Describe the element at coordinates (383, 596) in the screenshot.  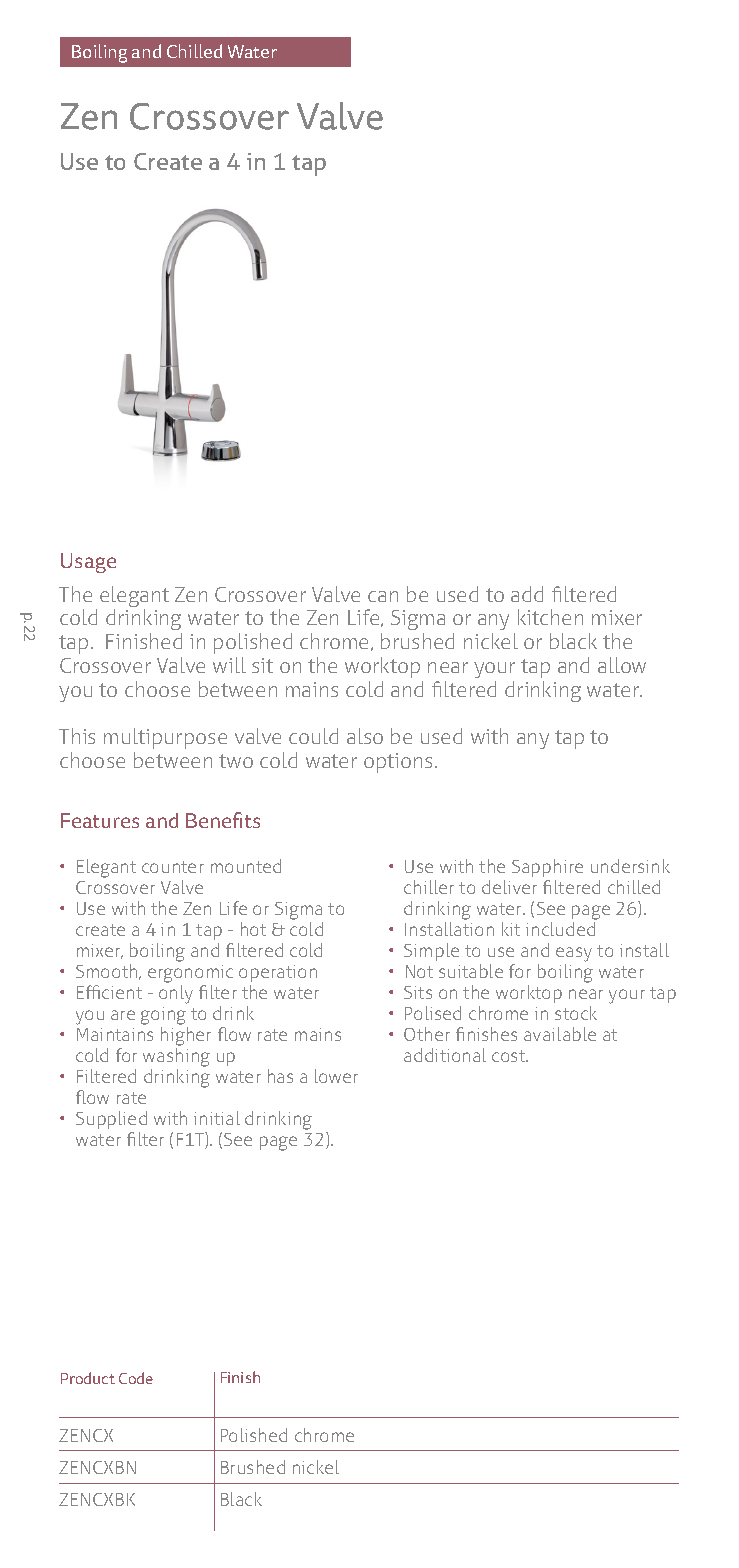
I see `can` at that location.
